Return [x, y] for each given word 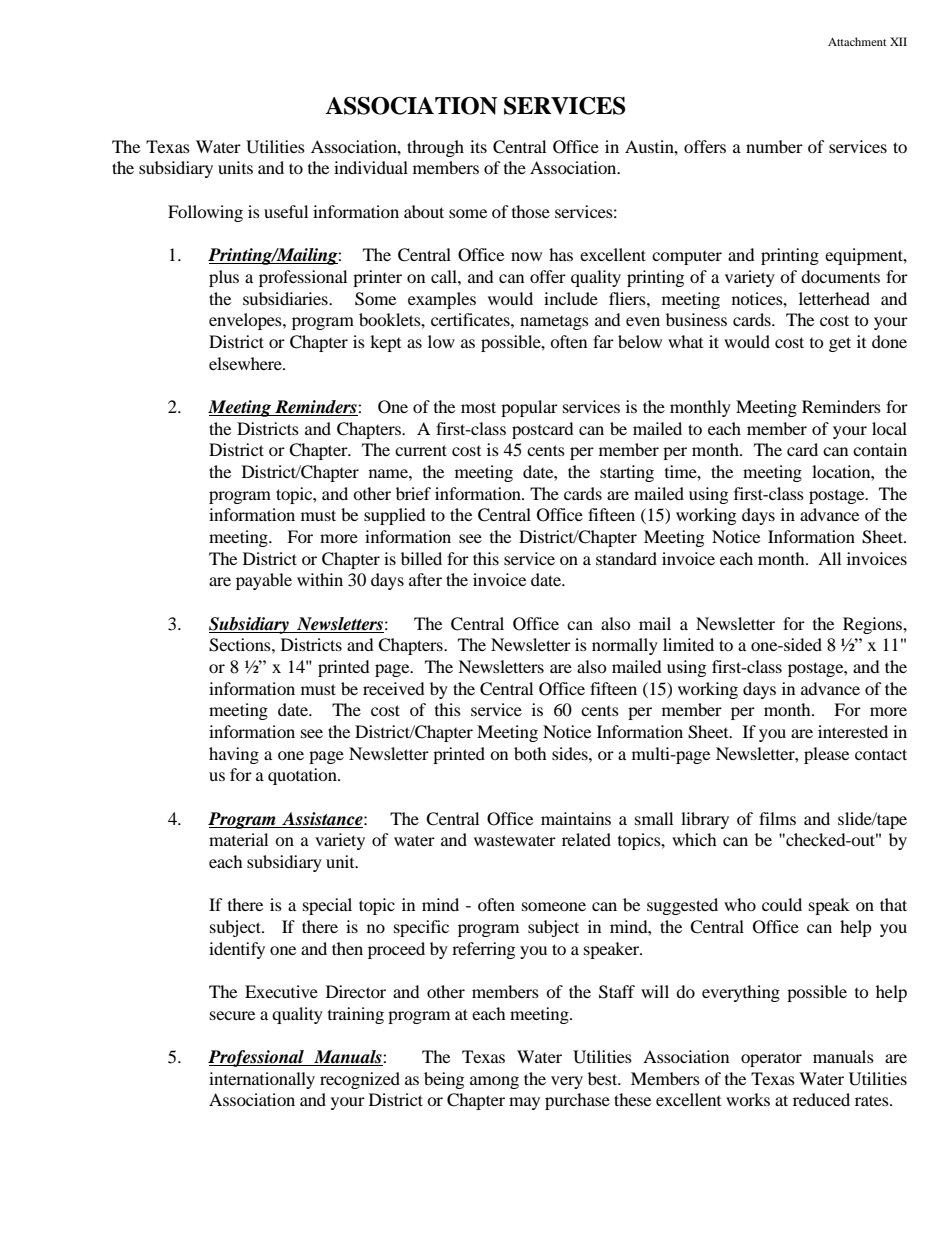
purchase [577, 1101]
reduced [821, 1099]
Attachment [857, 41]
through [435, 148]
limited [688, 644]
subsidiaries [286, 298]
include [571, 298]
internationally [262, 1080]
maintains [576, 818]
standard [626, 558]
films [777, 818]
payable [264, 581]
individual [371, 167]
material [238, 839]
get [840, 344]
